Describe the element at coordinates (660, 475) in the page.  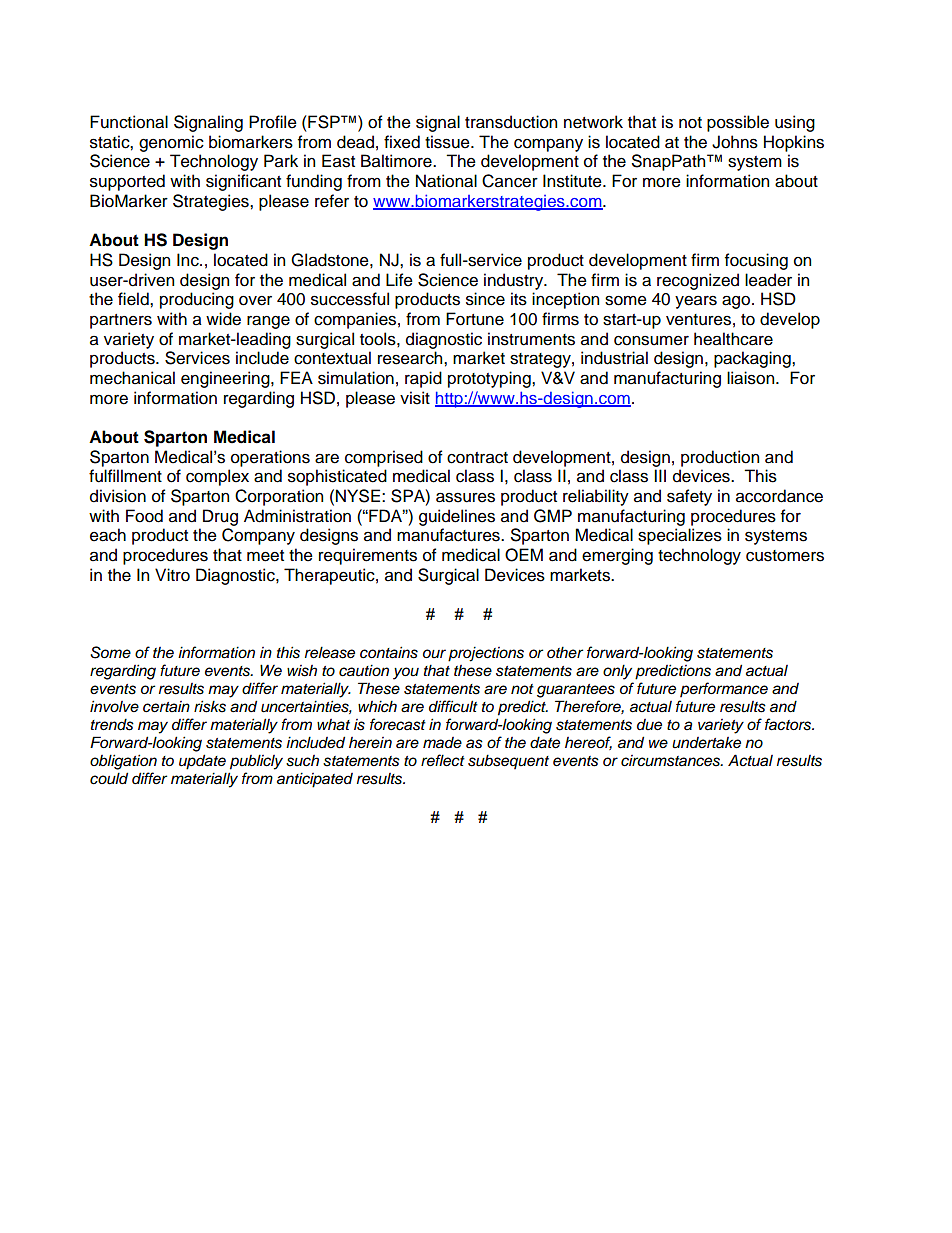
I see `III` at that location.
